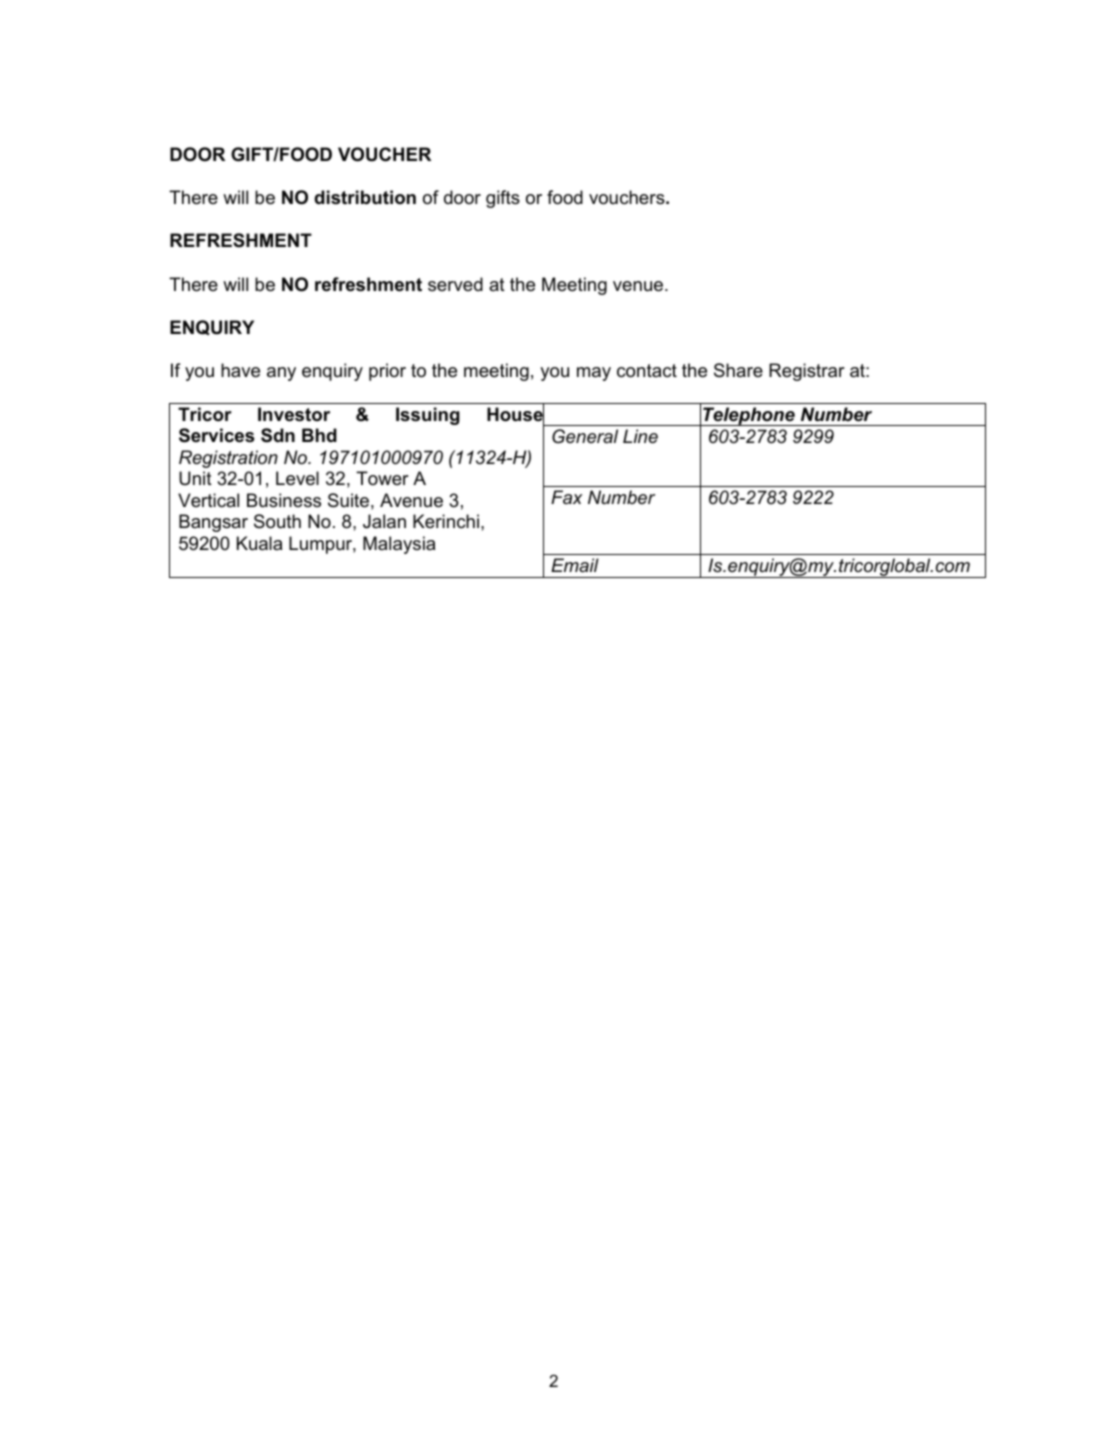 This page has width=1108, height=1434. I want to click on Share, so click(738, 370).
